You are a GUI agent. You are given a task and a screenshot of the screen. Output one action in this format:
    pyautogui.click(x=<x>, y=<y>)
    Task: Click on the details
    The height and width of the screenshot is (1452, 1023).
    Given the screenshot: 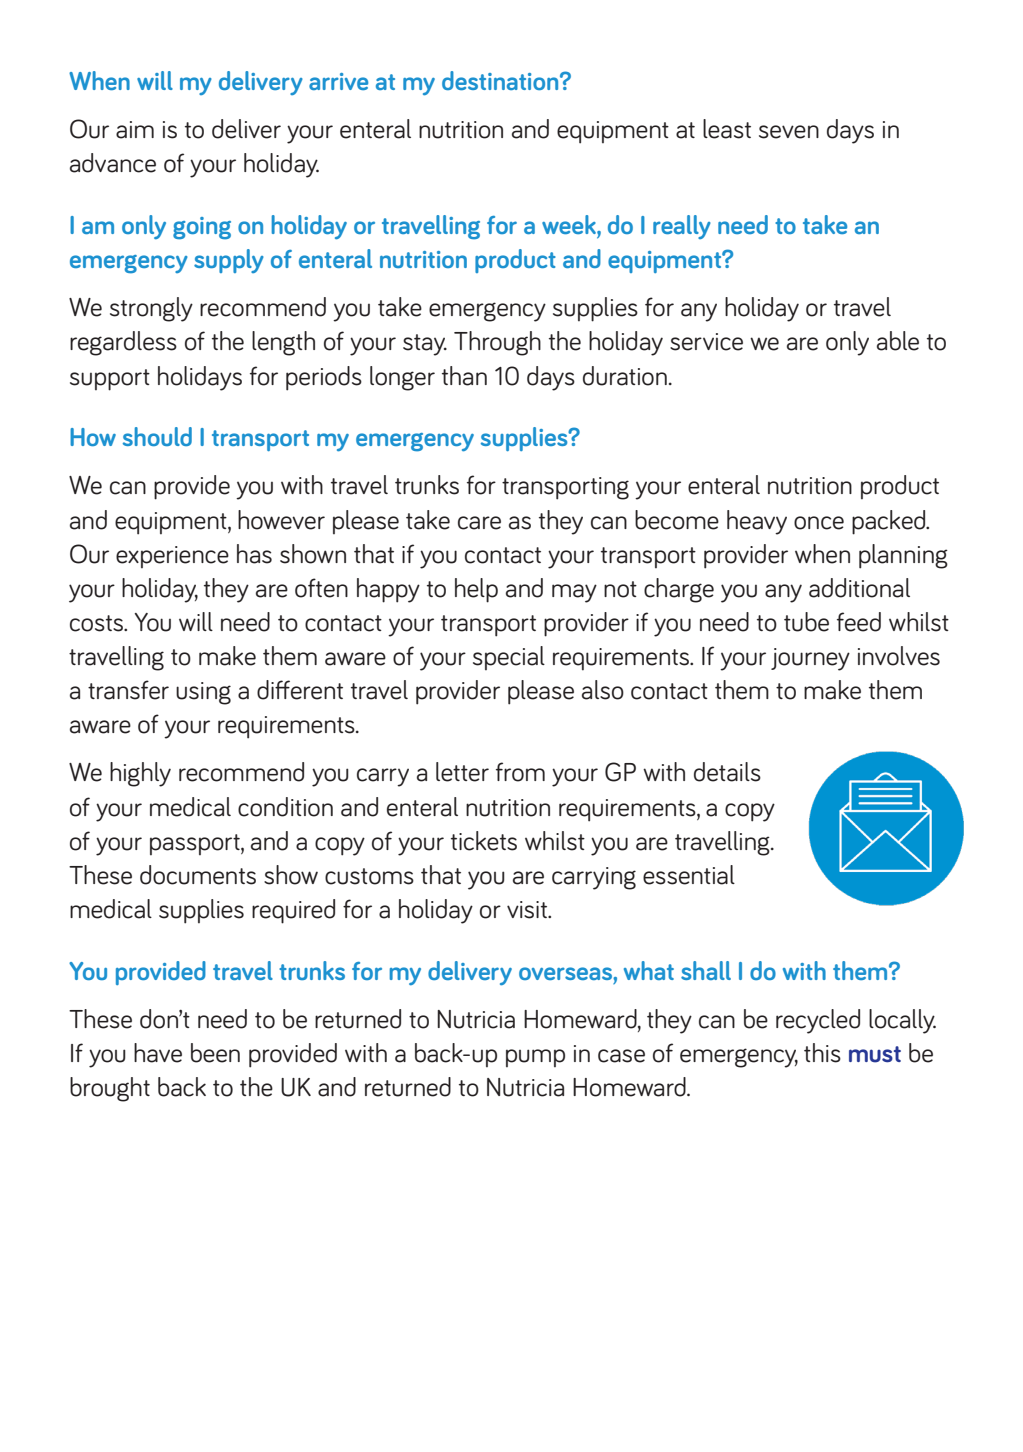 What is the action you would take?
    pyautogui.click(x=727, y=772)
